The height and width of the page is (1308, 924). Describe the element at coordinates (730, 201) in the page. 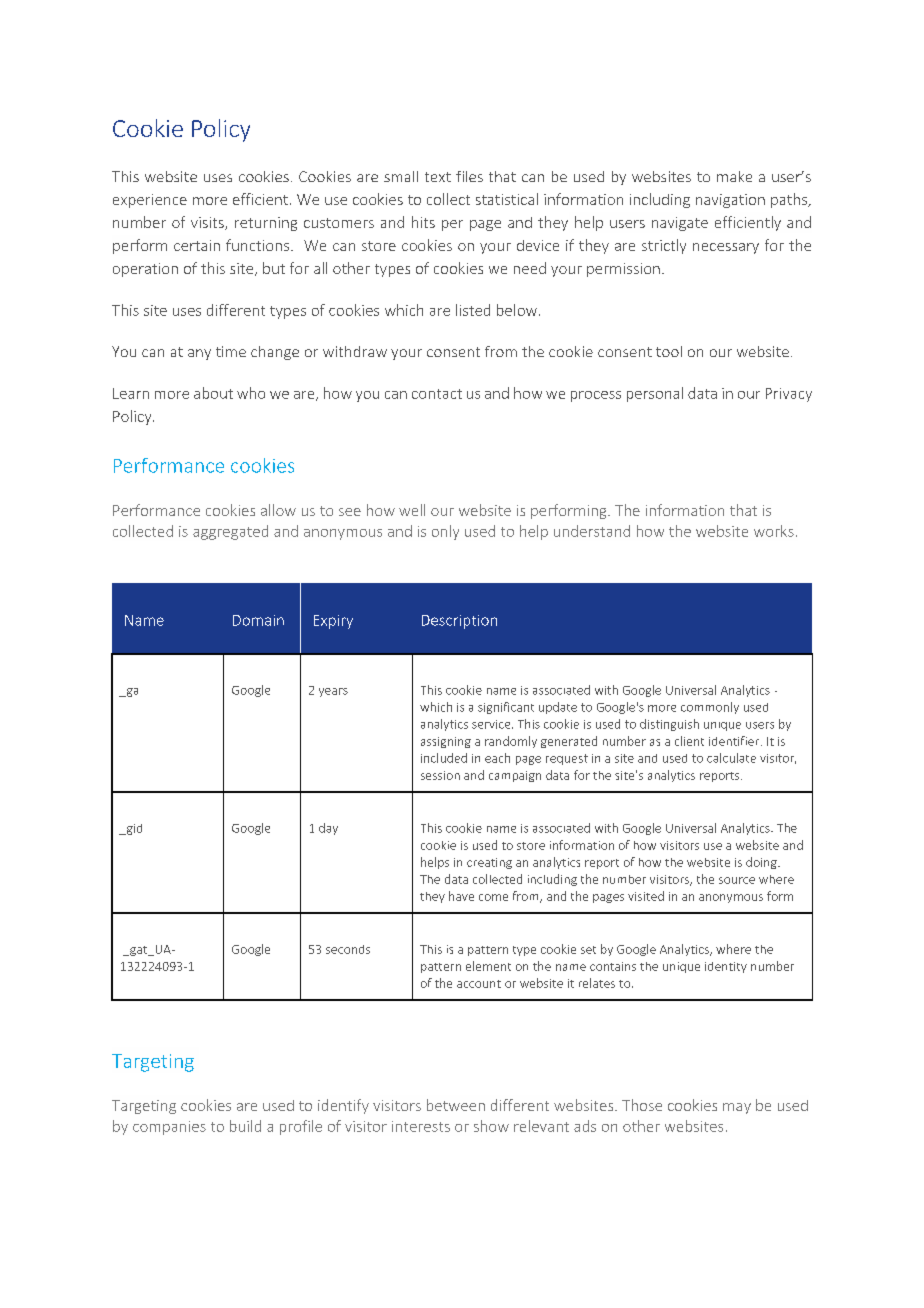

I see `navigation` at that location.
